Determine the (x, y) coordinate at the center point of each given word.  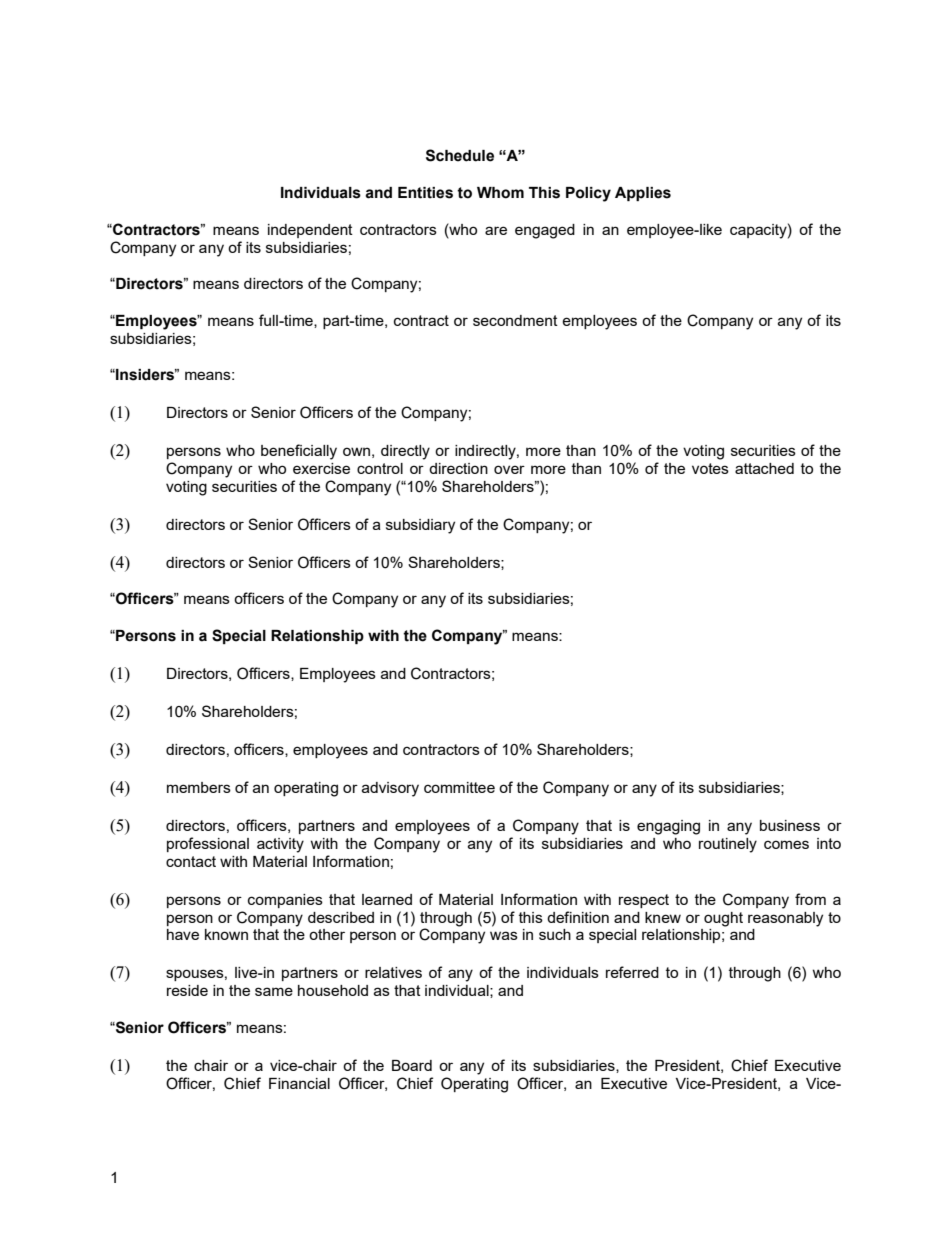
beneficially (299, 452)
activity (280, 845)
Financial (299, 1083)
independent (310, 231)
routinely (728, 845)
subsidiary (420, 526)
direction (458, 468)
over (509, 469)
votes (710, 468)
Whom (500, 193)
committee (459, 787)
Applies (643, 194)
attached (764, 468)
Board (412, 1065)
